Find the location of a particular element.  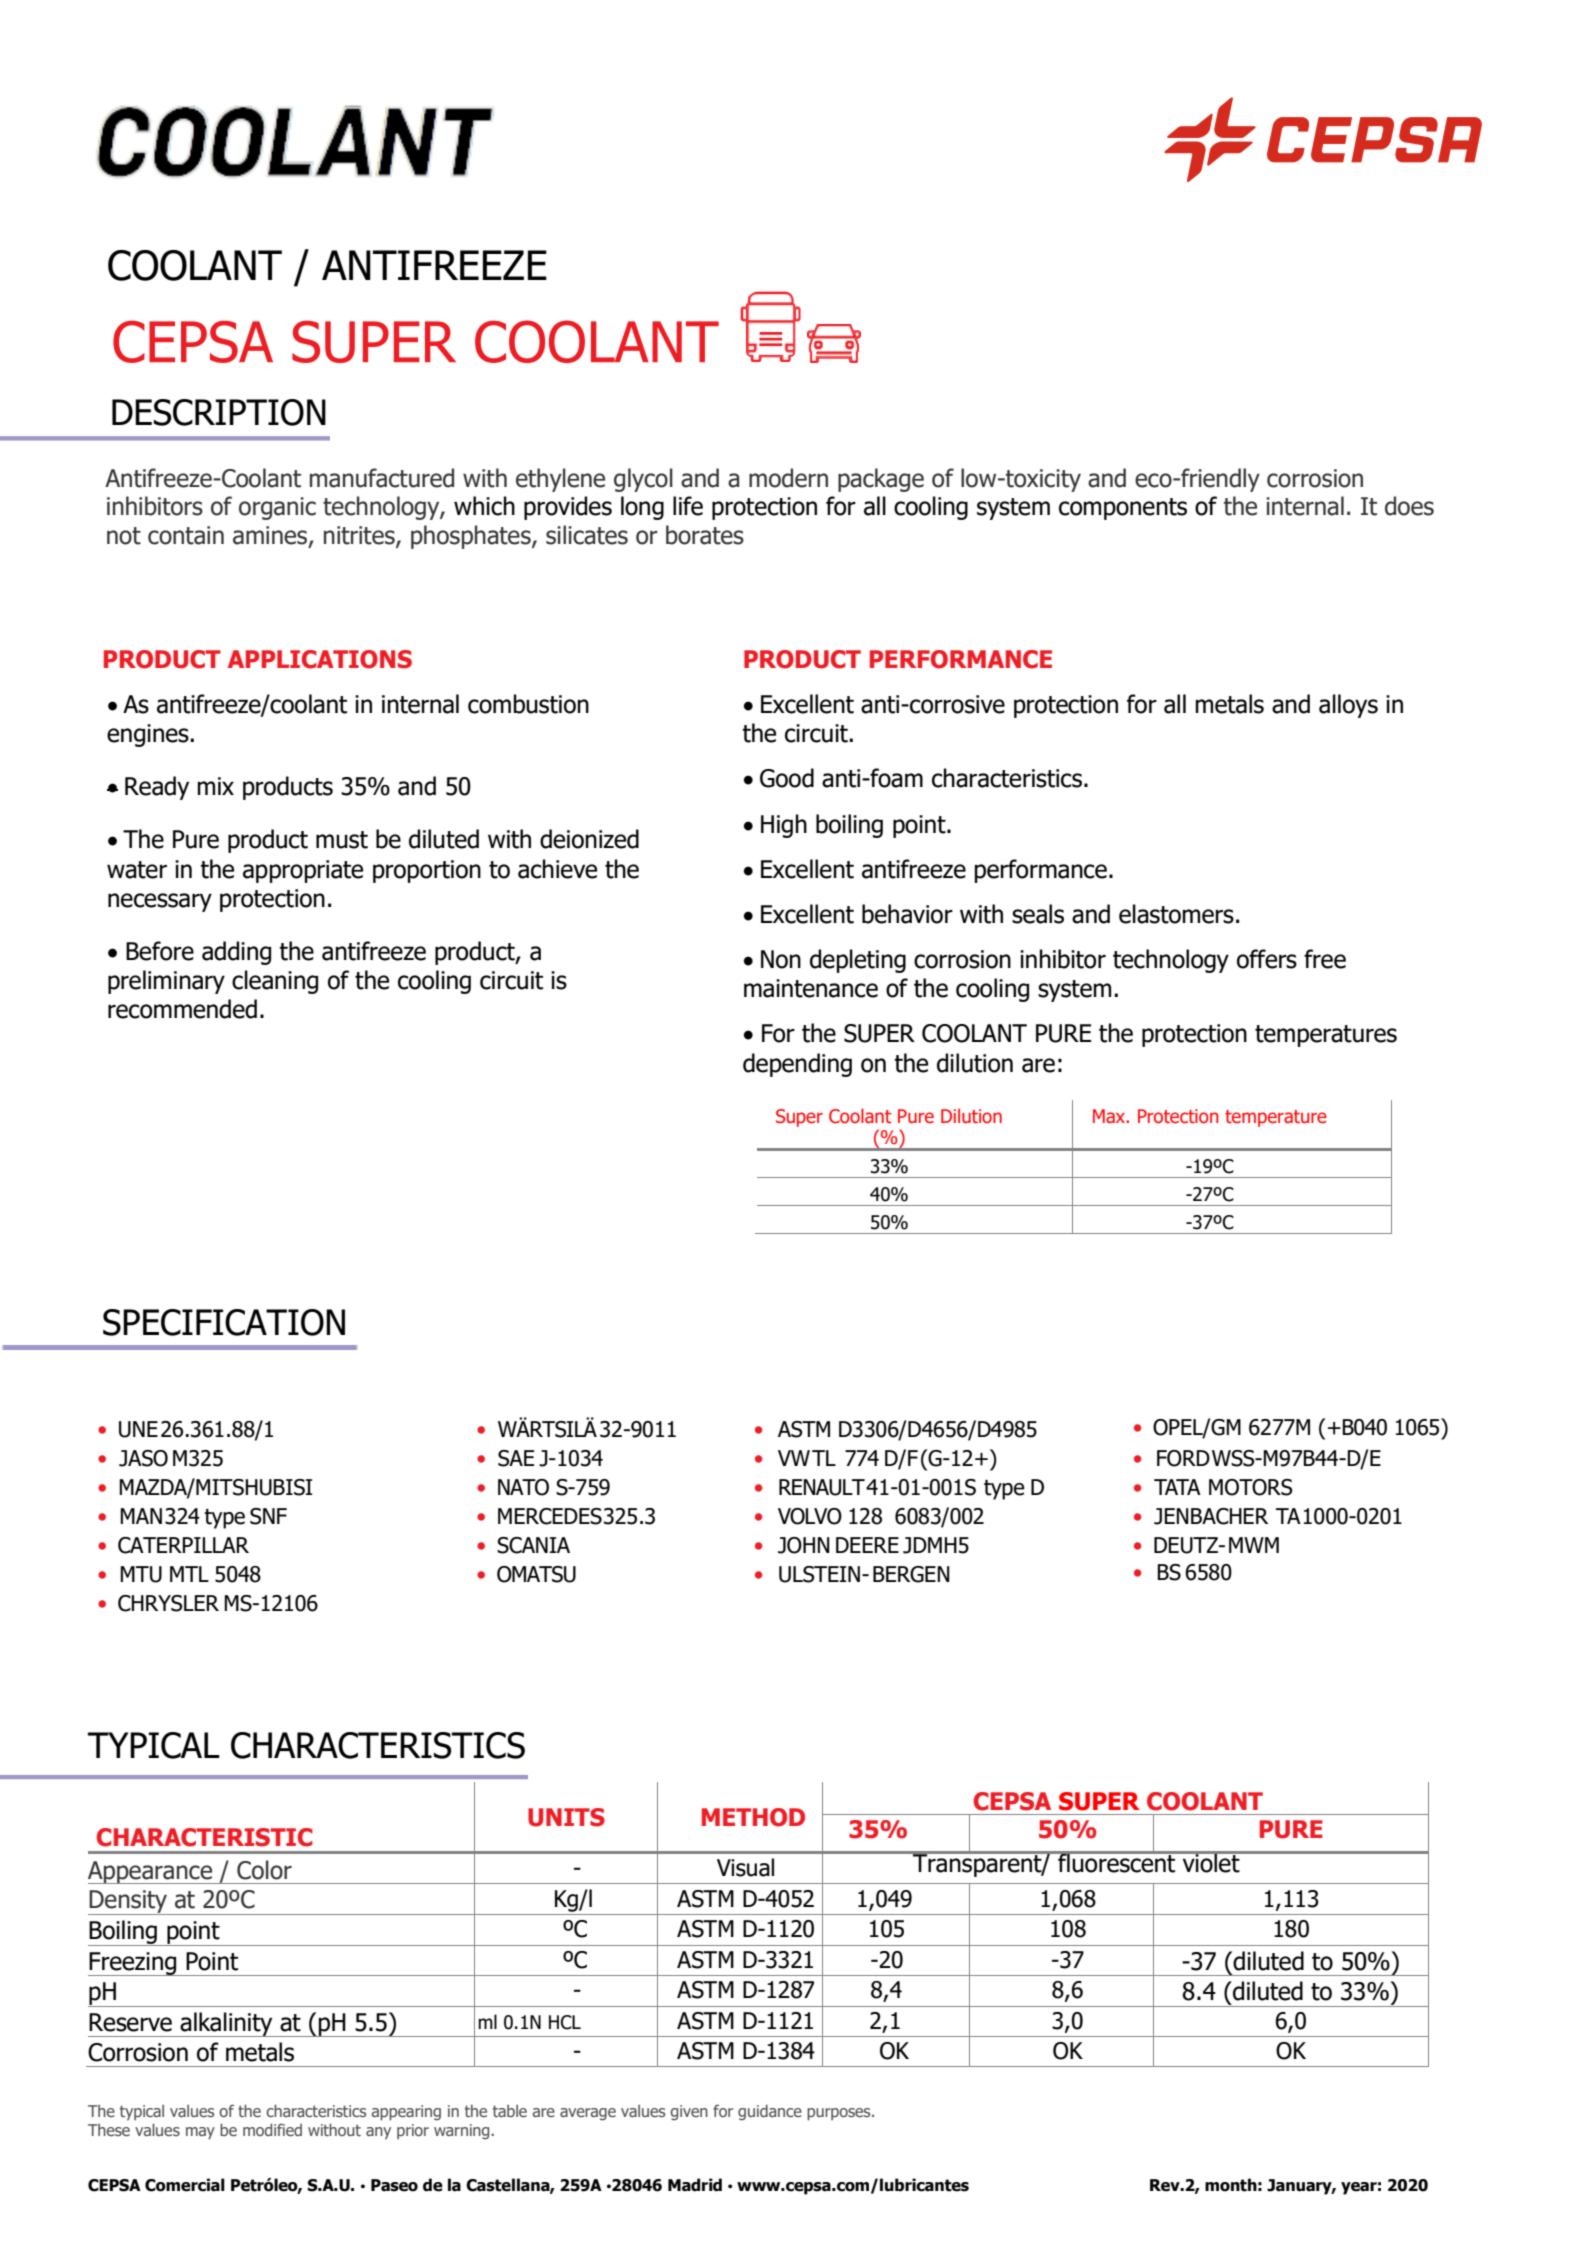

VOLVO is located at coordinates (810, 1516).
